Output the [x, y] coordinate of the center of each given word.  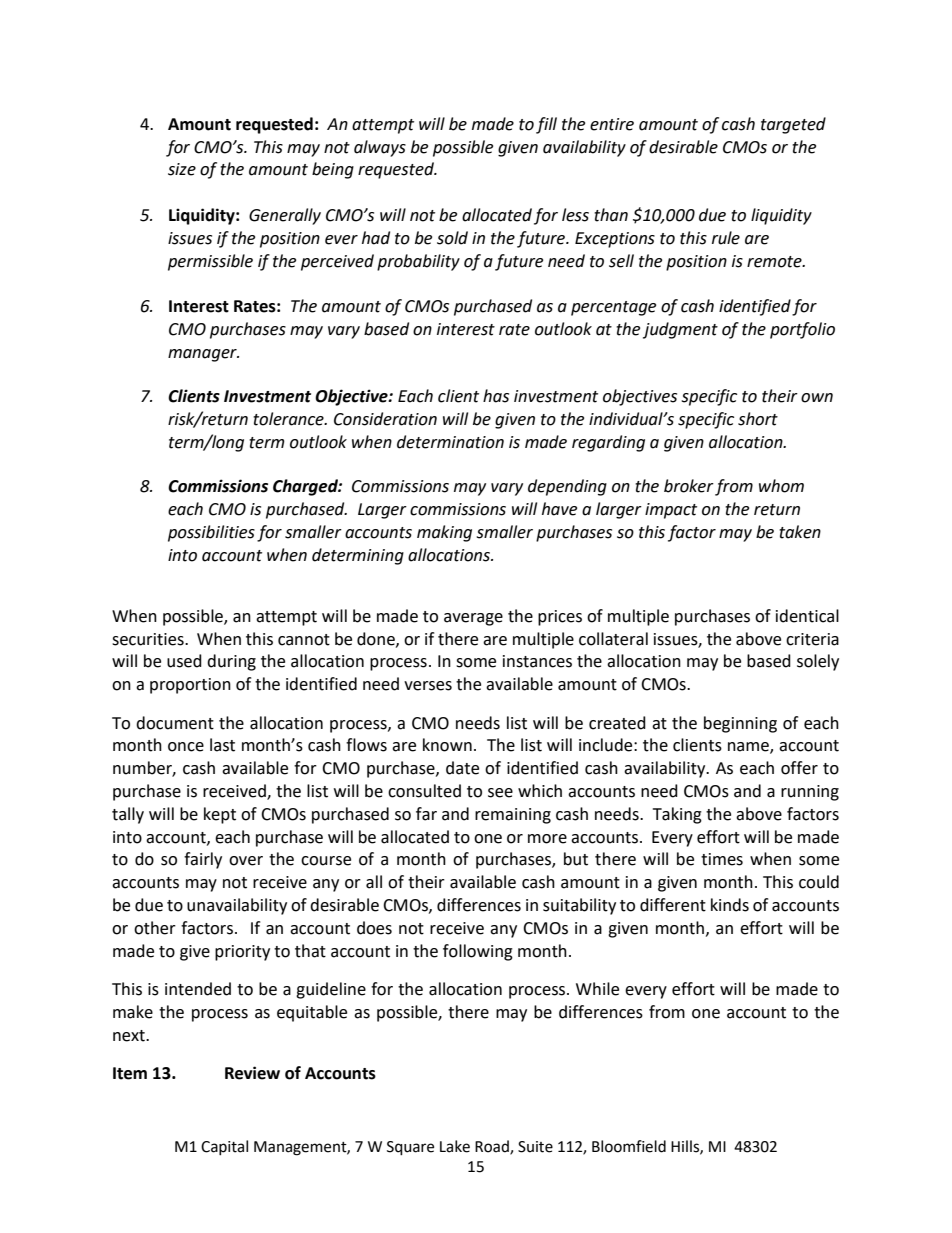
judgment [680, 330]
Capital [224, 1147]
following [478, 952]
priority [242, 953]
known [447, 745]
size [182, 169]
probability [418, 262]
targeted [793, 125]
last [222, 745]
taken [800, 532]
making [444, 533]
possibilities [211, 533]
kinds [730, 905]
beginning [740, 724]
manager [203, 355]
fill [546, 125]
